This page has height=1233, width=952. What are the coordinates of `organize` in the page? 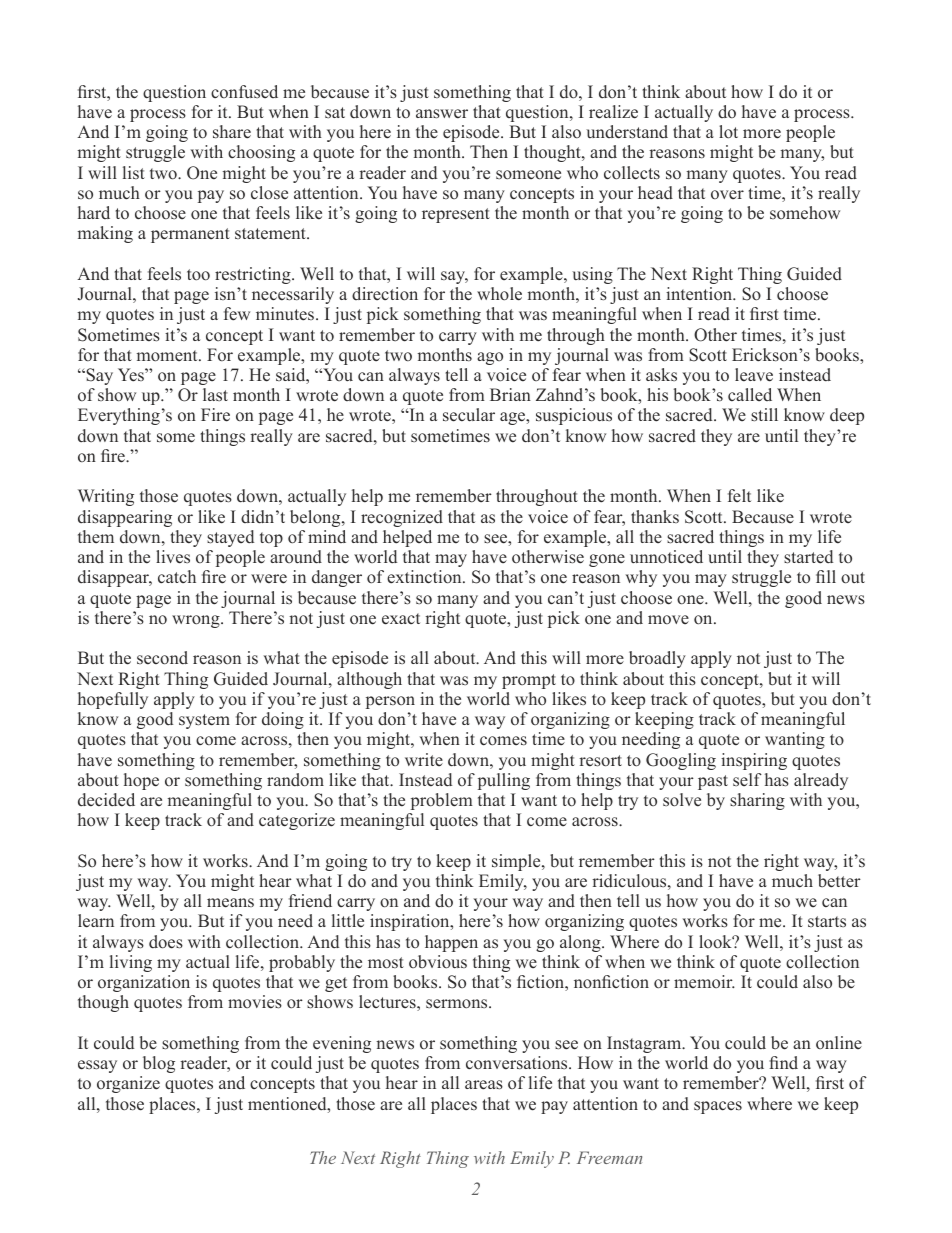 It's located at (128, 1084).
